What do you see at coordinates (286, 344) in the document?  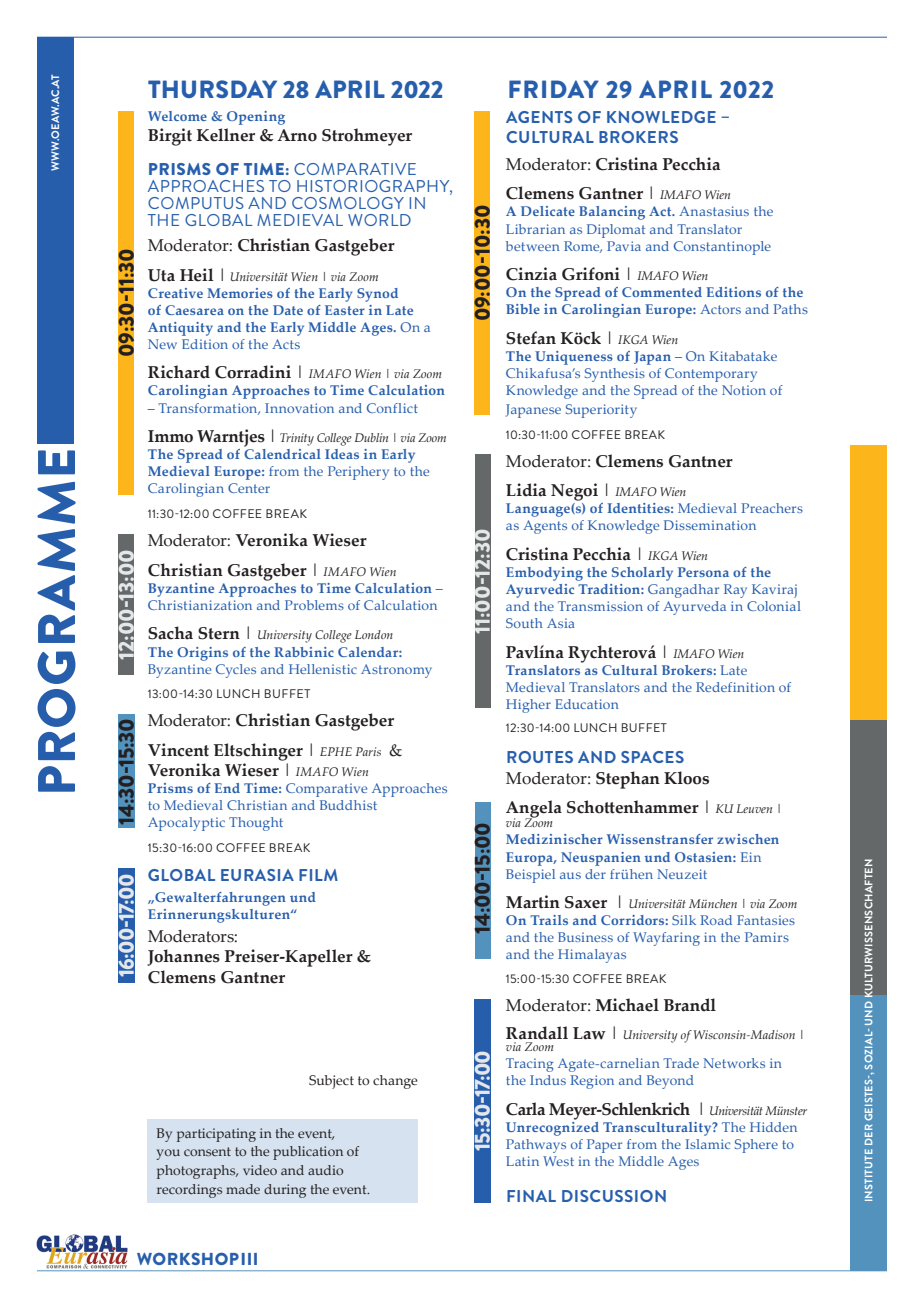 I see `Acts` at bounding box center [286, 344].
